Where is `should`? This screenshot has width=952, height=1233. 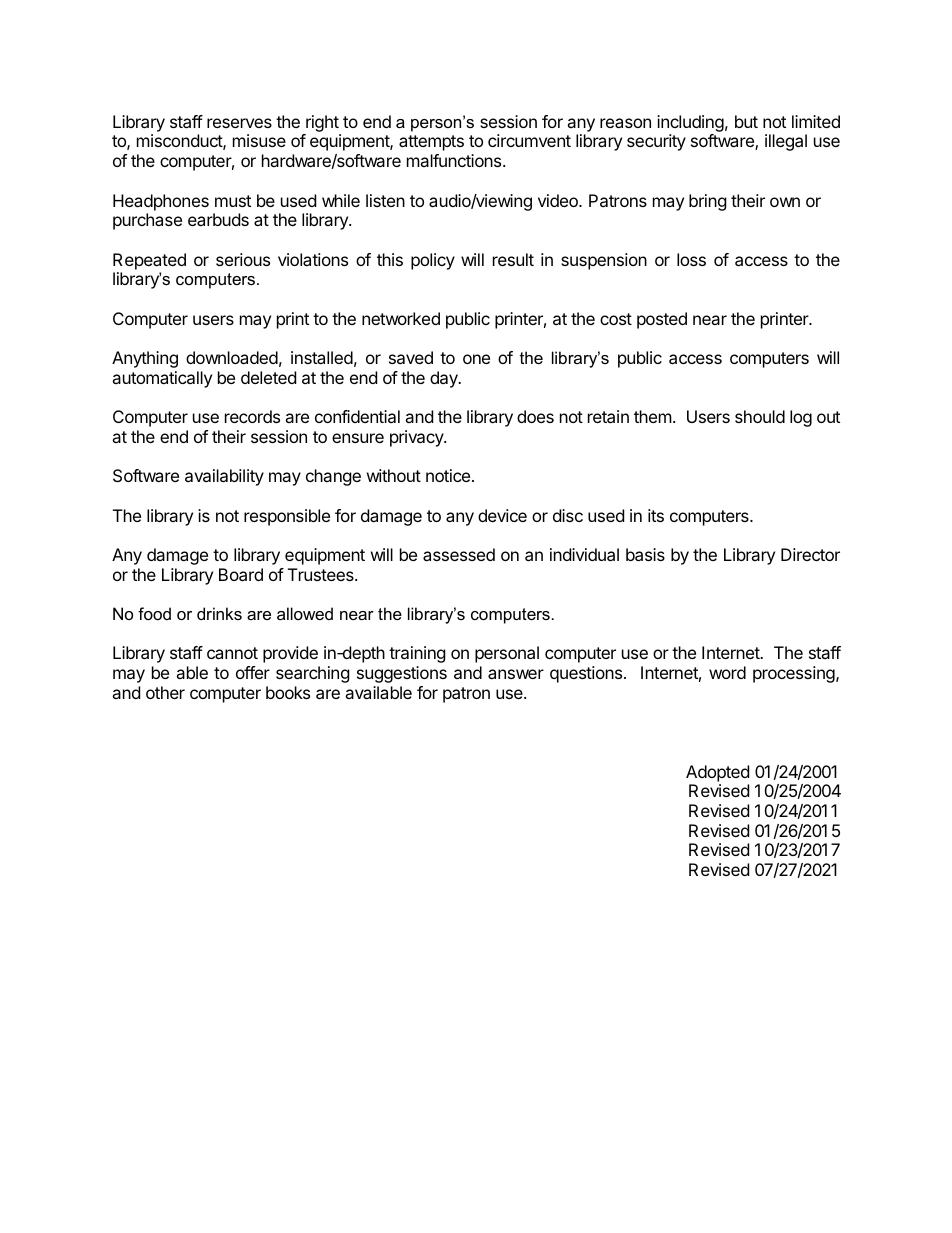
should is located at coordinates (760, 416).
